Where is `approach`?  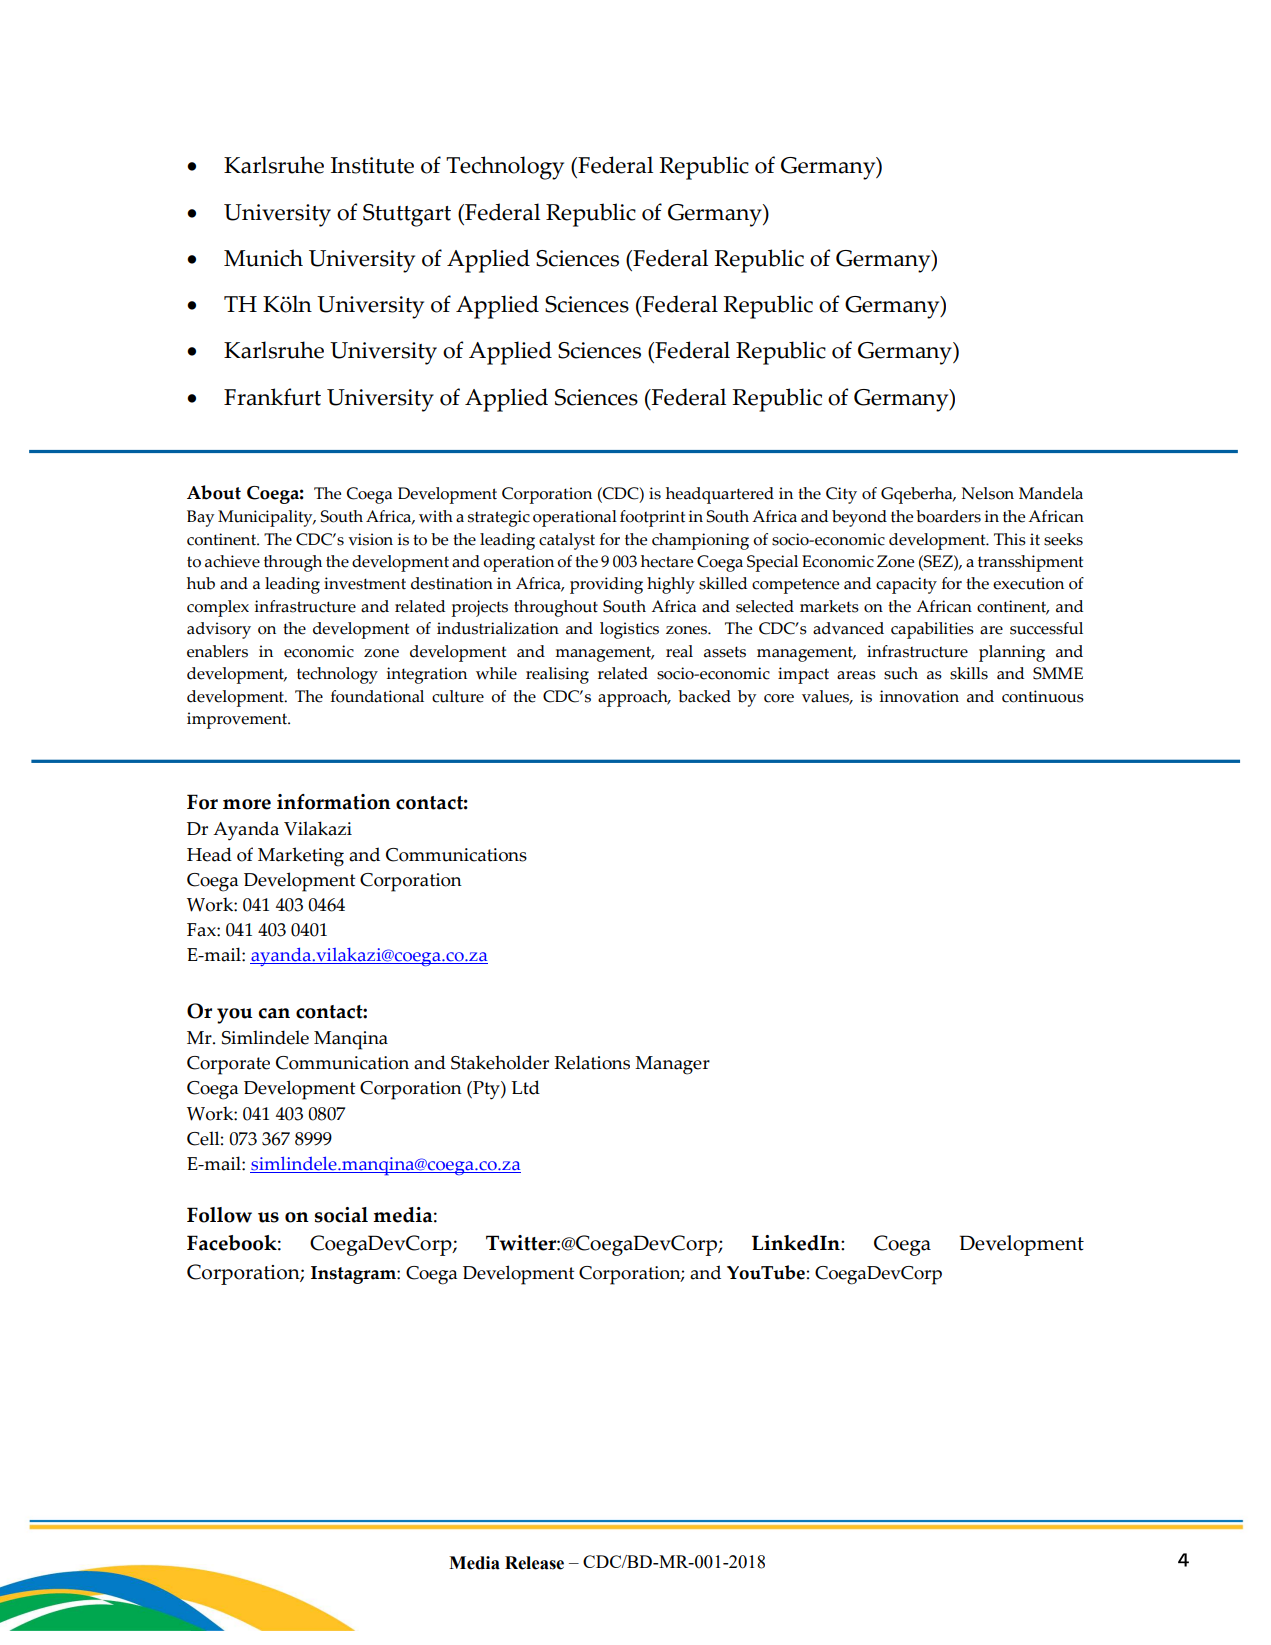 approach is located at coordinates (634, 698).
